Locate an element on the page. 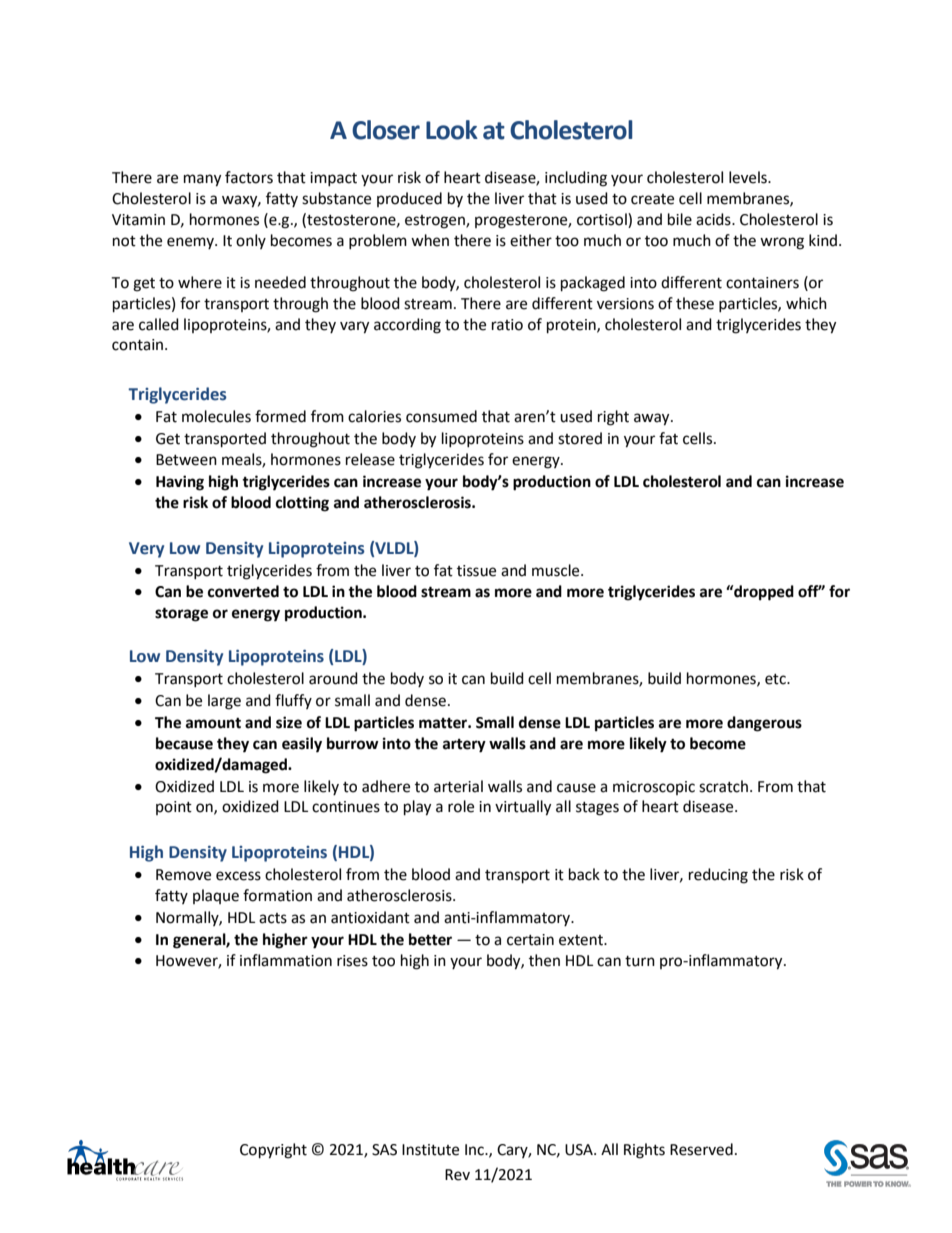 Image resolution: width=952 pixels, height=1233 pixels. Look is located at coordinates (452, 130).
